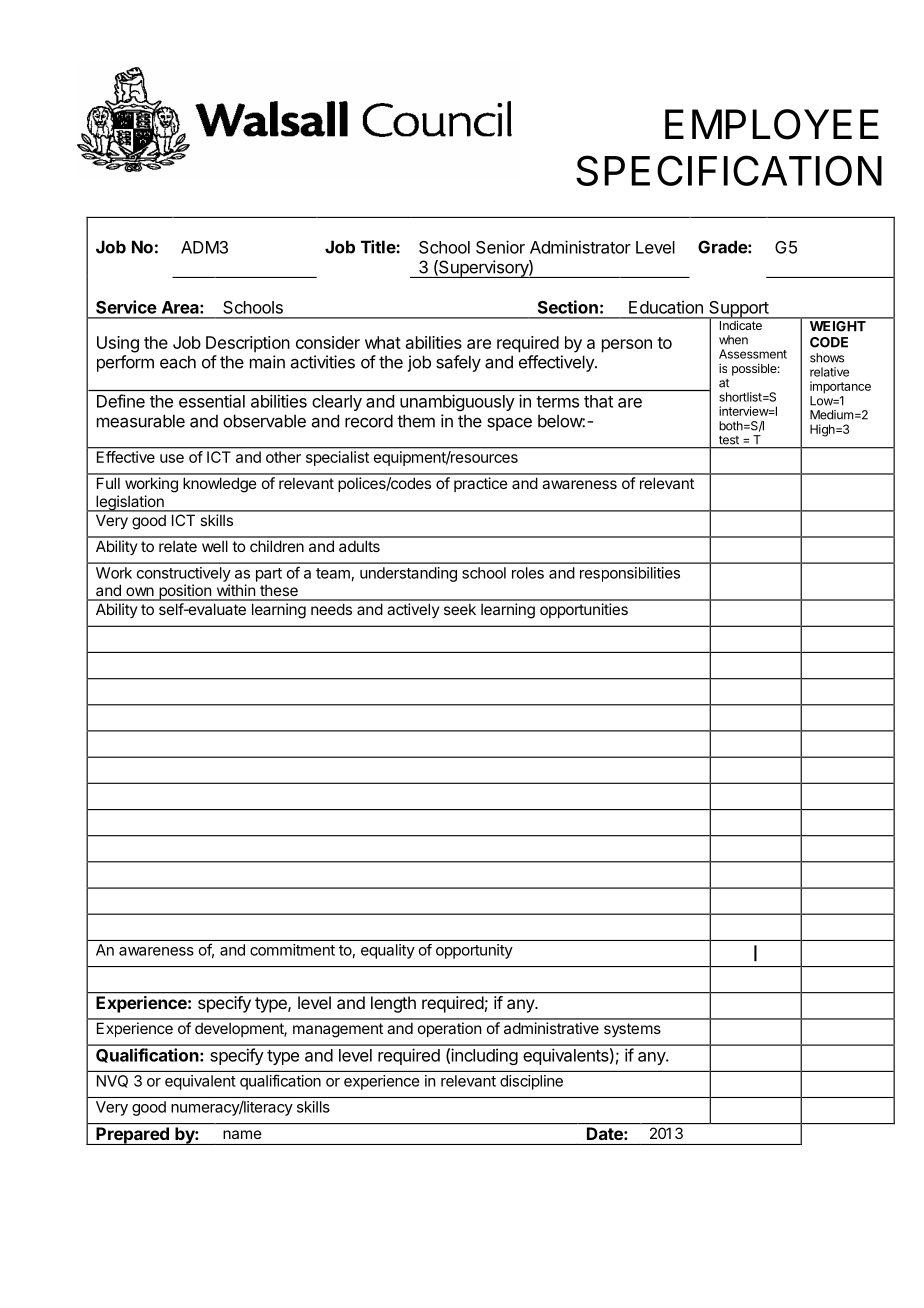 This screenshot has width=924, height=1308. Describe the element at coordinates (292, 950) in the screenshot. I see `commitment` at that location.
